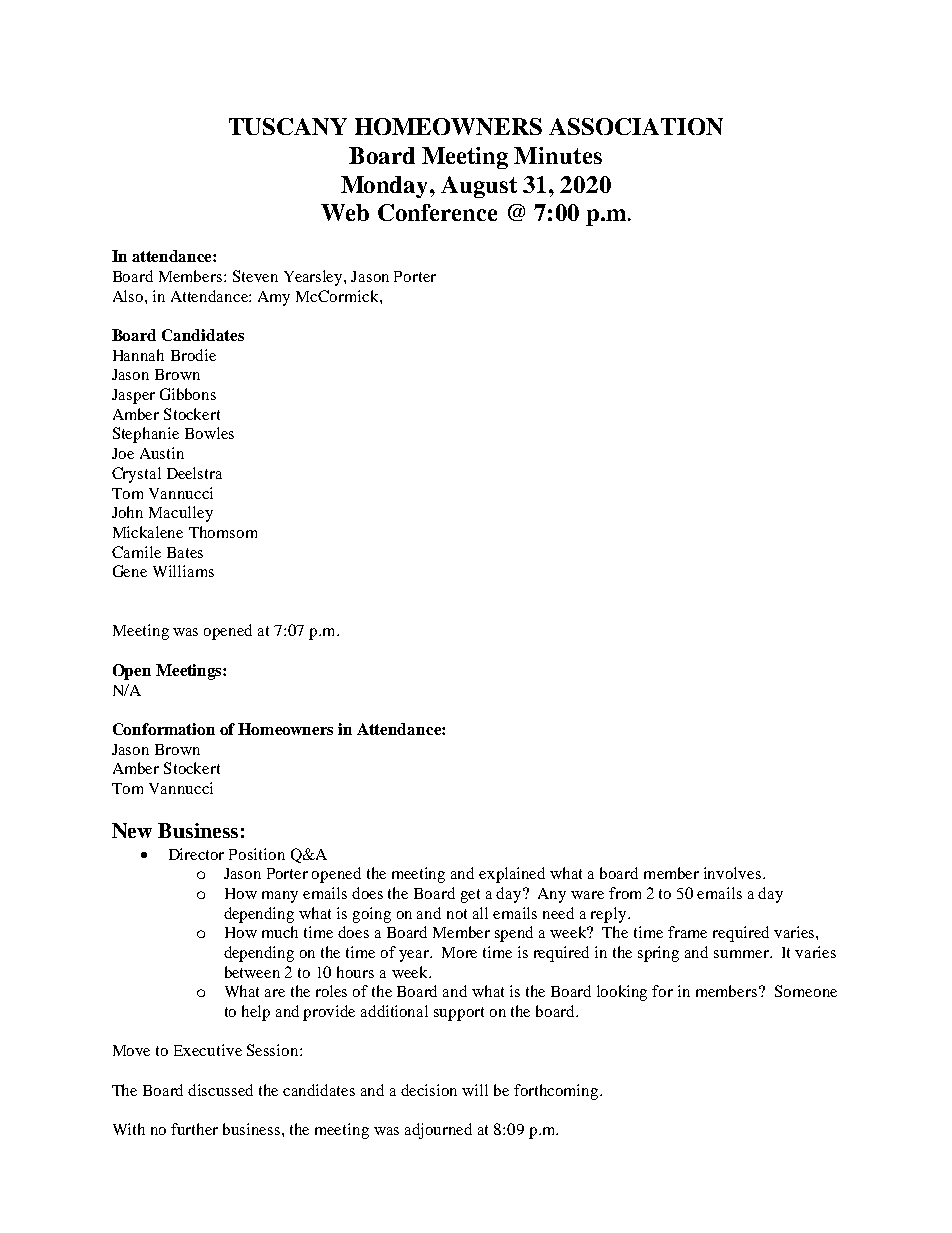 This document has width=952, height=1233. Describe the element at coordinates (288, 126) in the document. I see `TUSCANY` at that location.
